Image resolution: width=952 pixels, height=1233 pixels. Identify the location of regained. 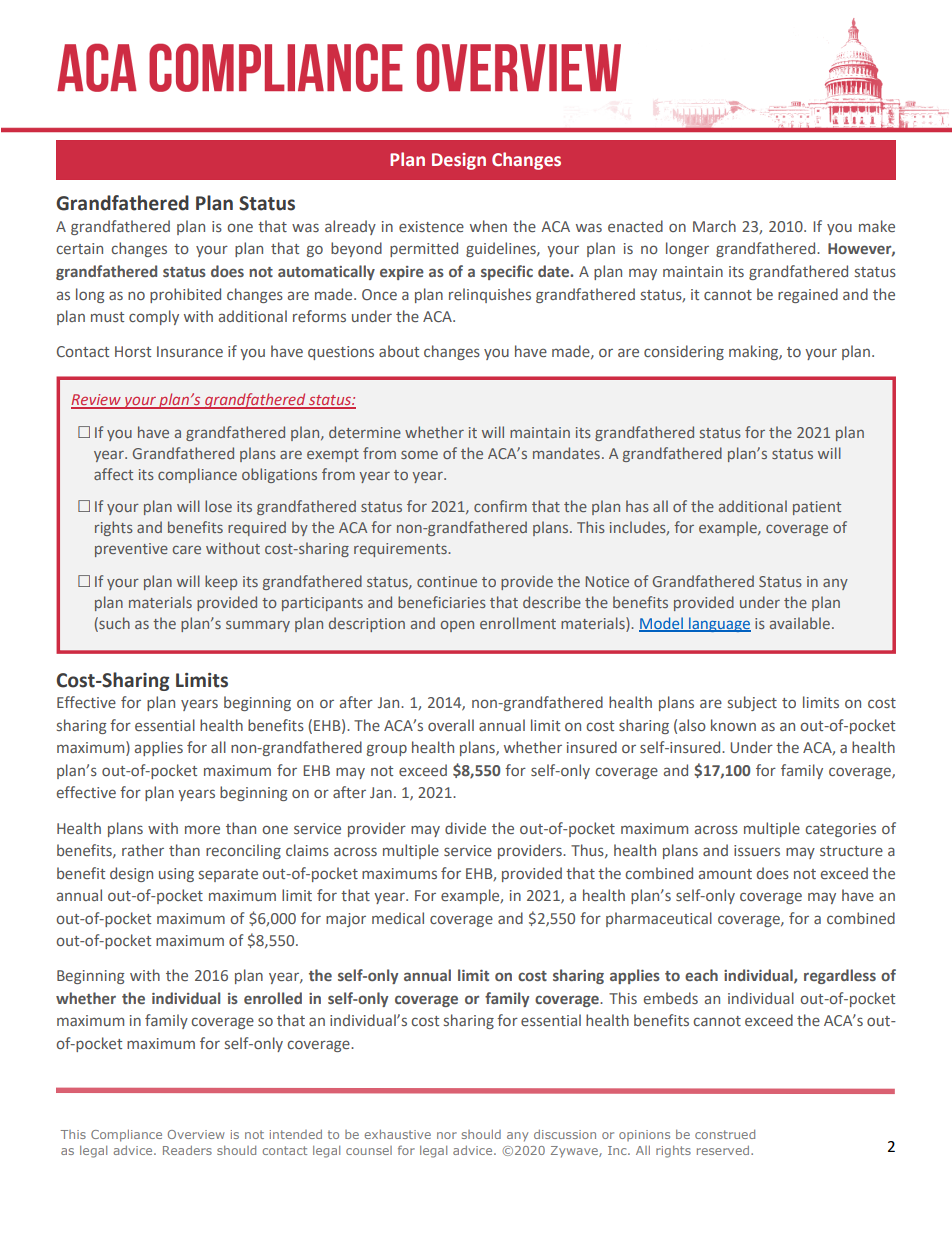
(808, 295).
